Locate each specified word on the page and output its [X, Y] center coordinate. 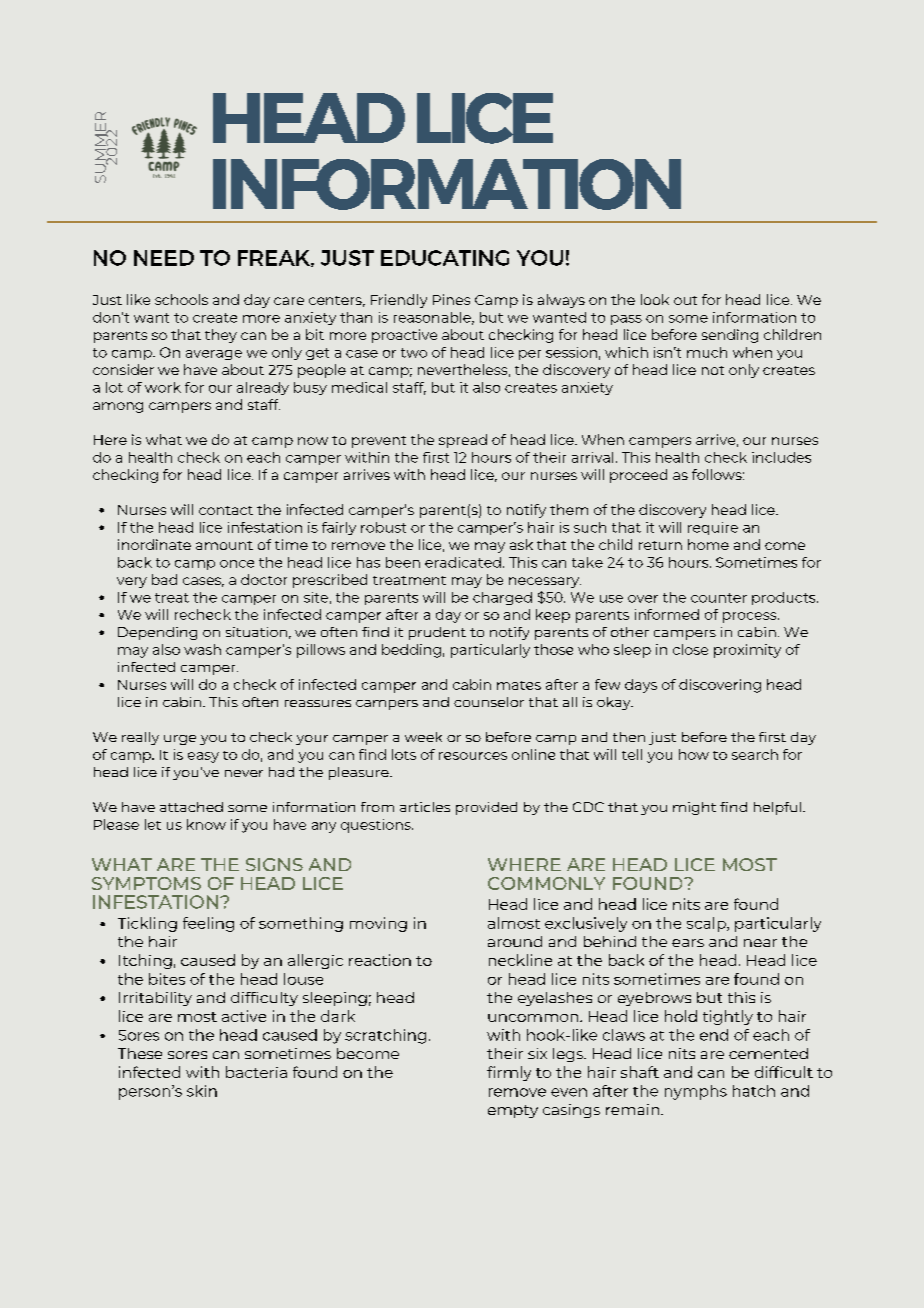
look [655, 299]
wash [202, 649]
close [690, 649]
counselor [489, 702]
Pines [451, 299]
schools [181, 299]
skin [202, 1091]
